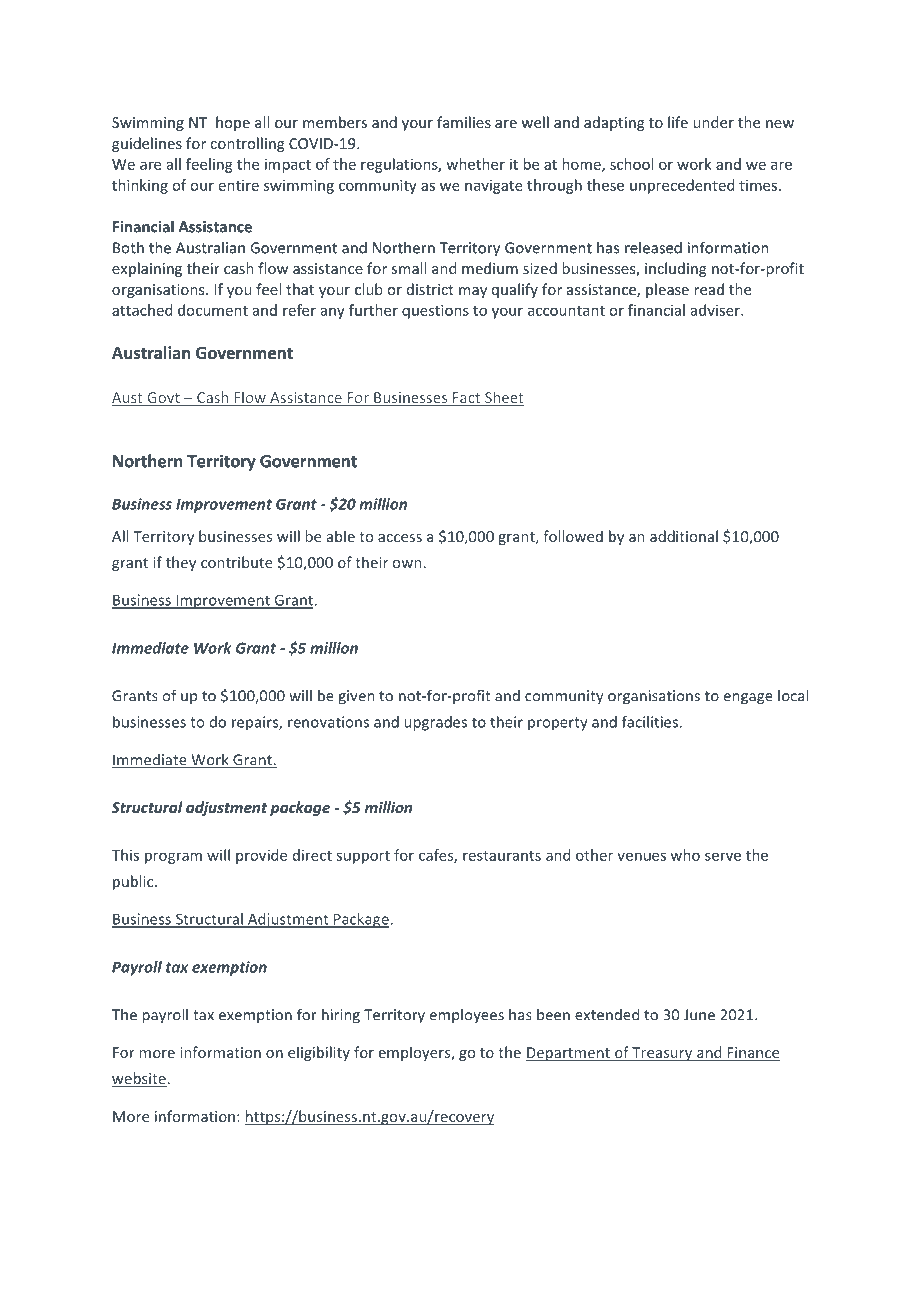 The height and width of the document is (1308, 924). What do you see at coordinates (713, 122) in the document?
I see `under` at bounding box center [713, 122].
